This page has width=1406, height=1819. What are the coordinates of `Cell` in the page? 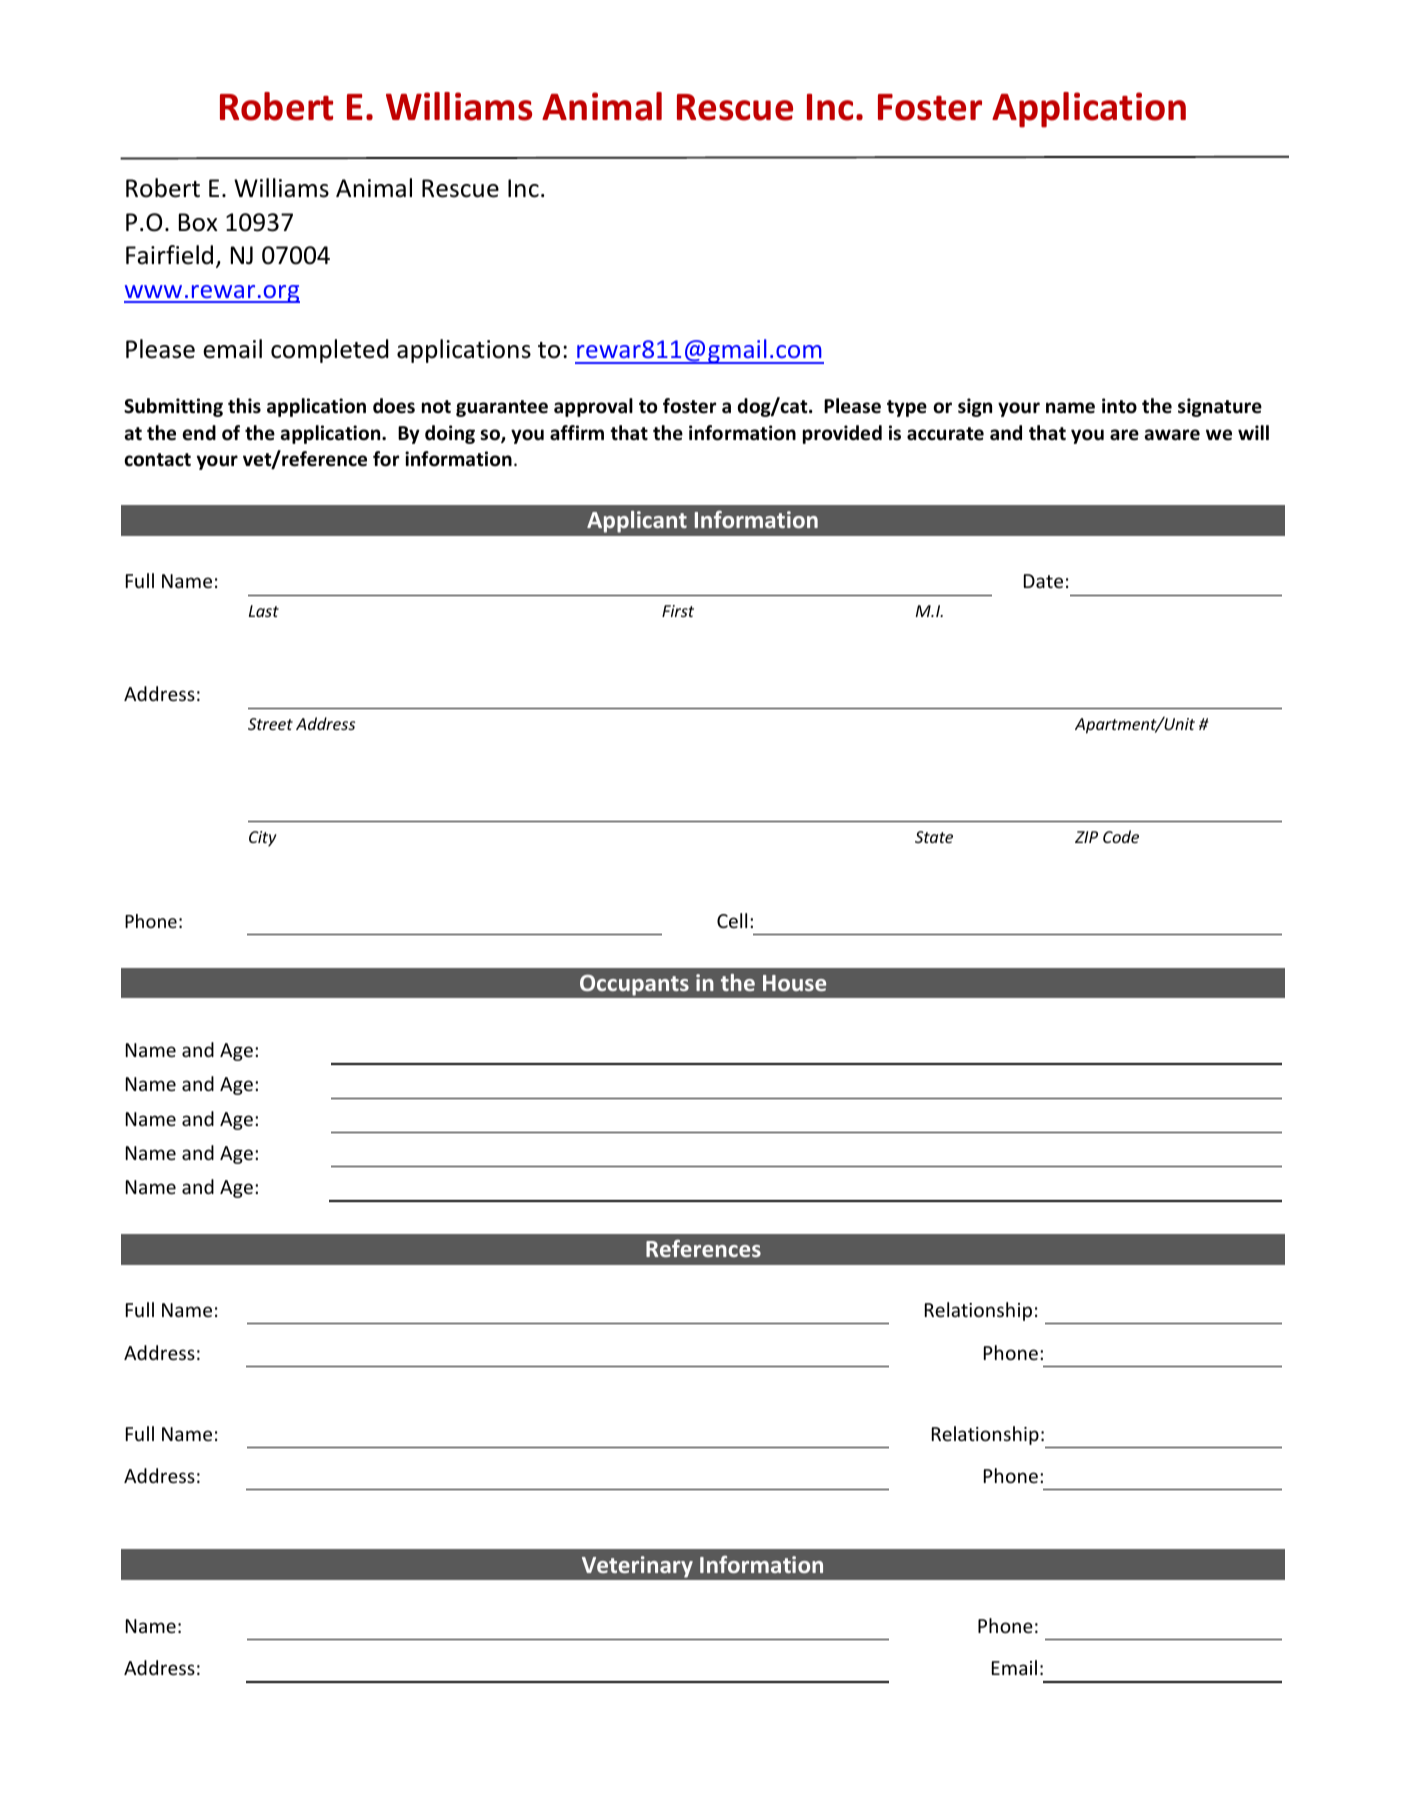 It's located at (732, 920).
